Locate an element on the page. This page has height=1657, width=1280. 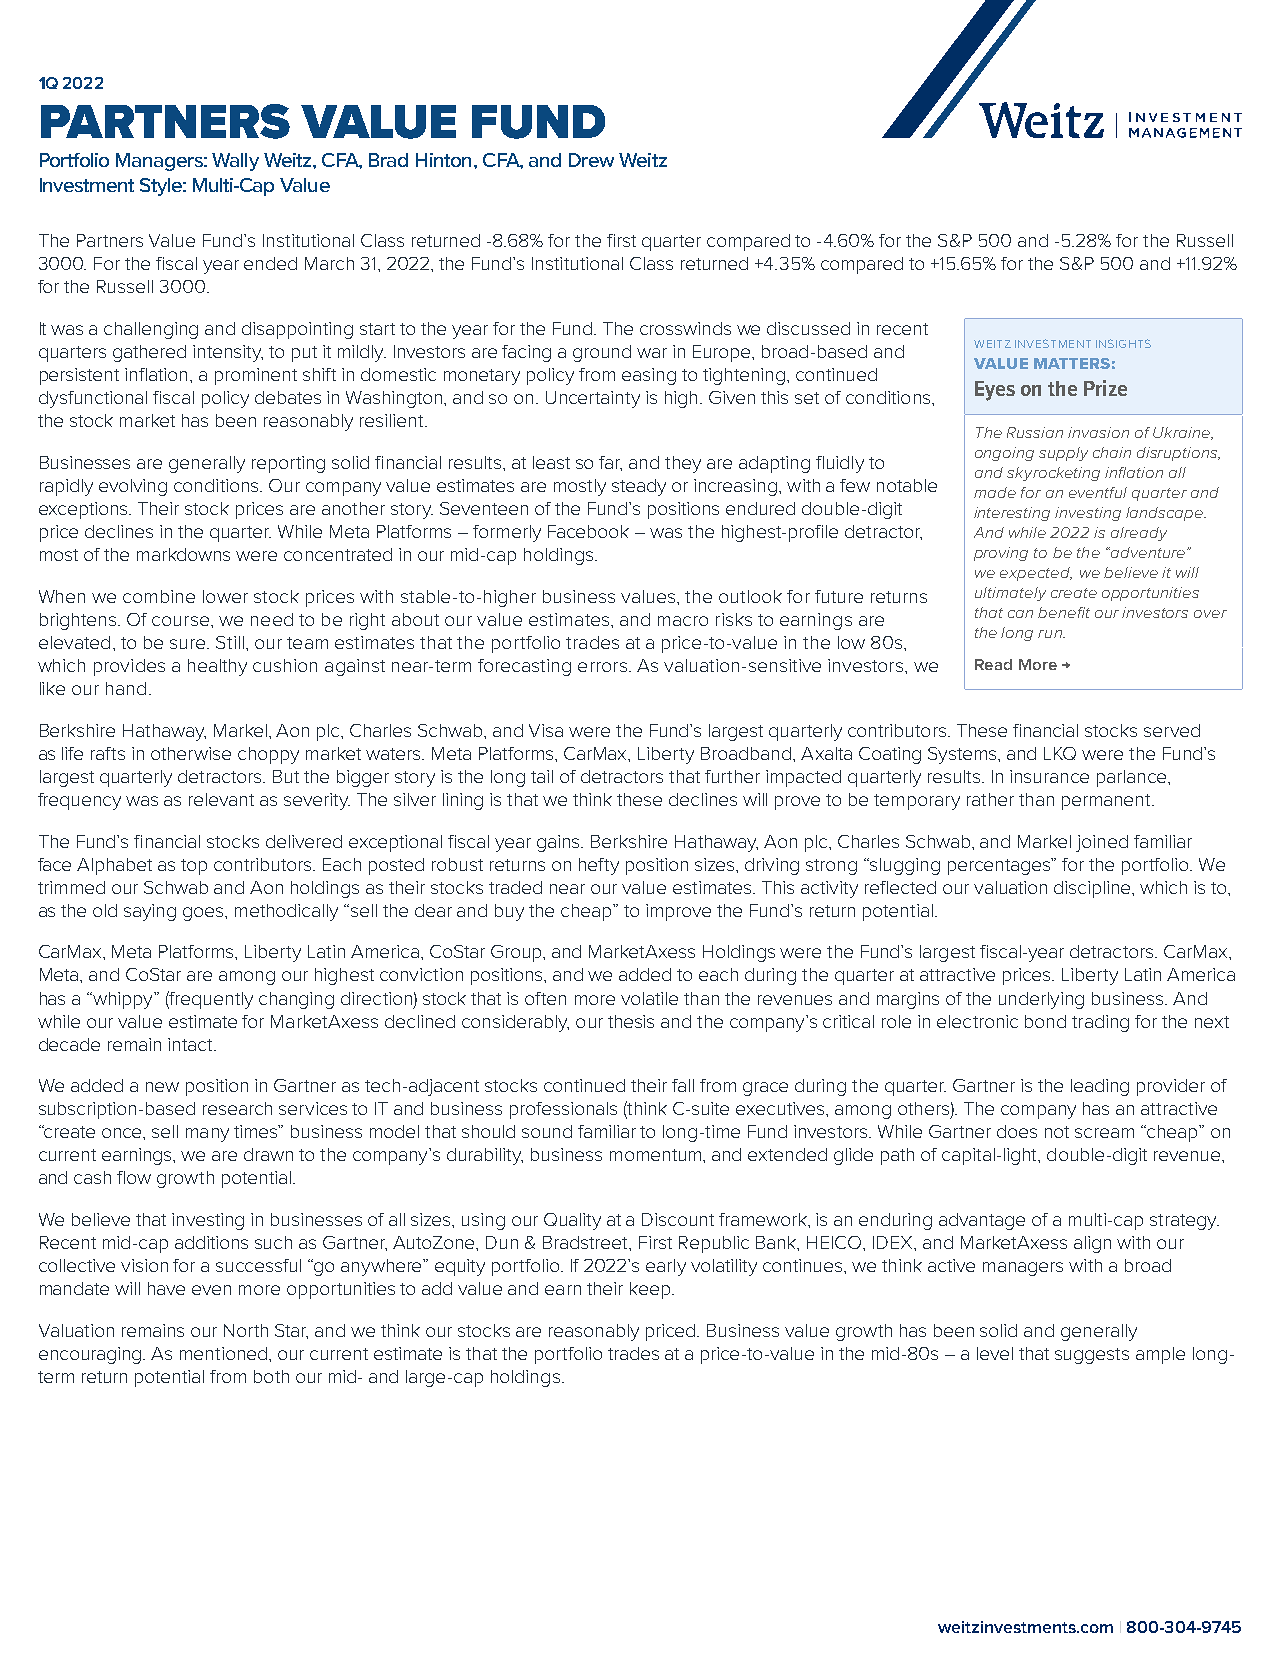
INSIGHTS is located at coordinates (1123, 343).
